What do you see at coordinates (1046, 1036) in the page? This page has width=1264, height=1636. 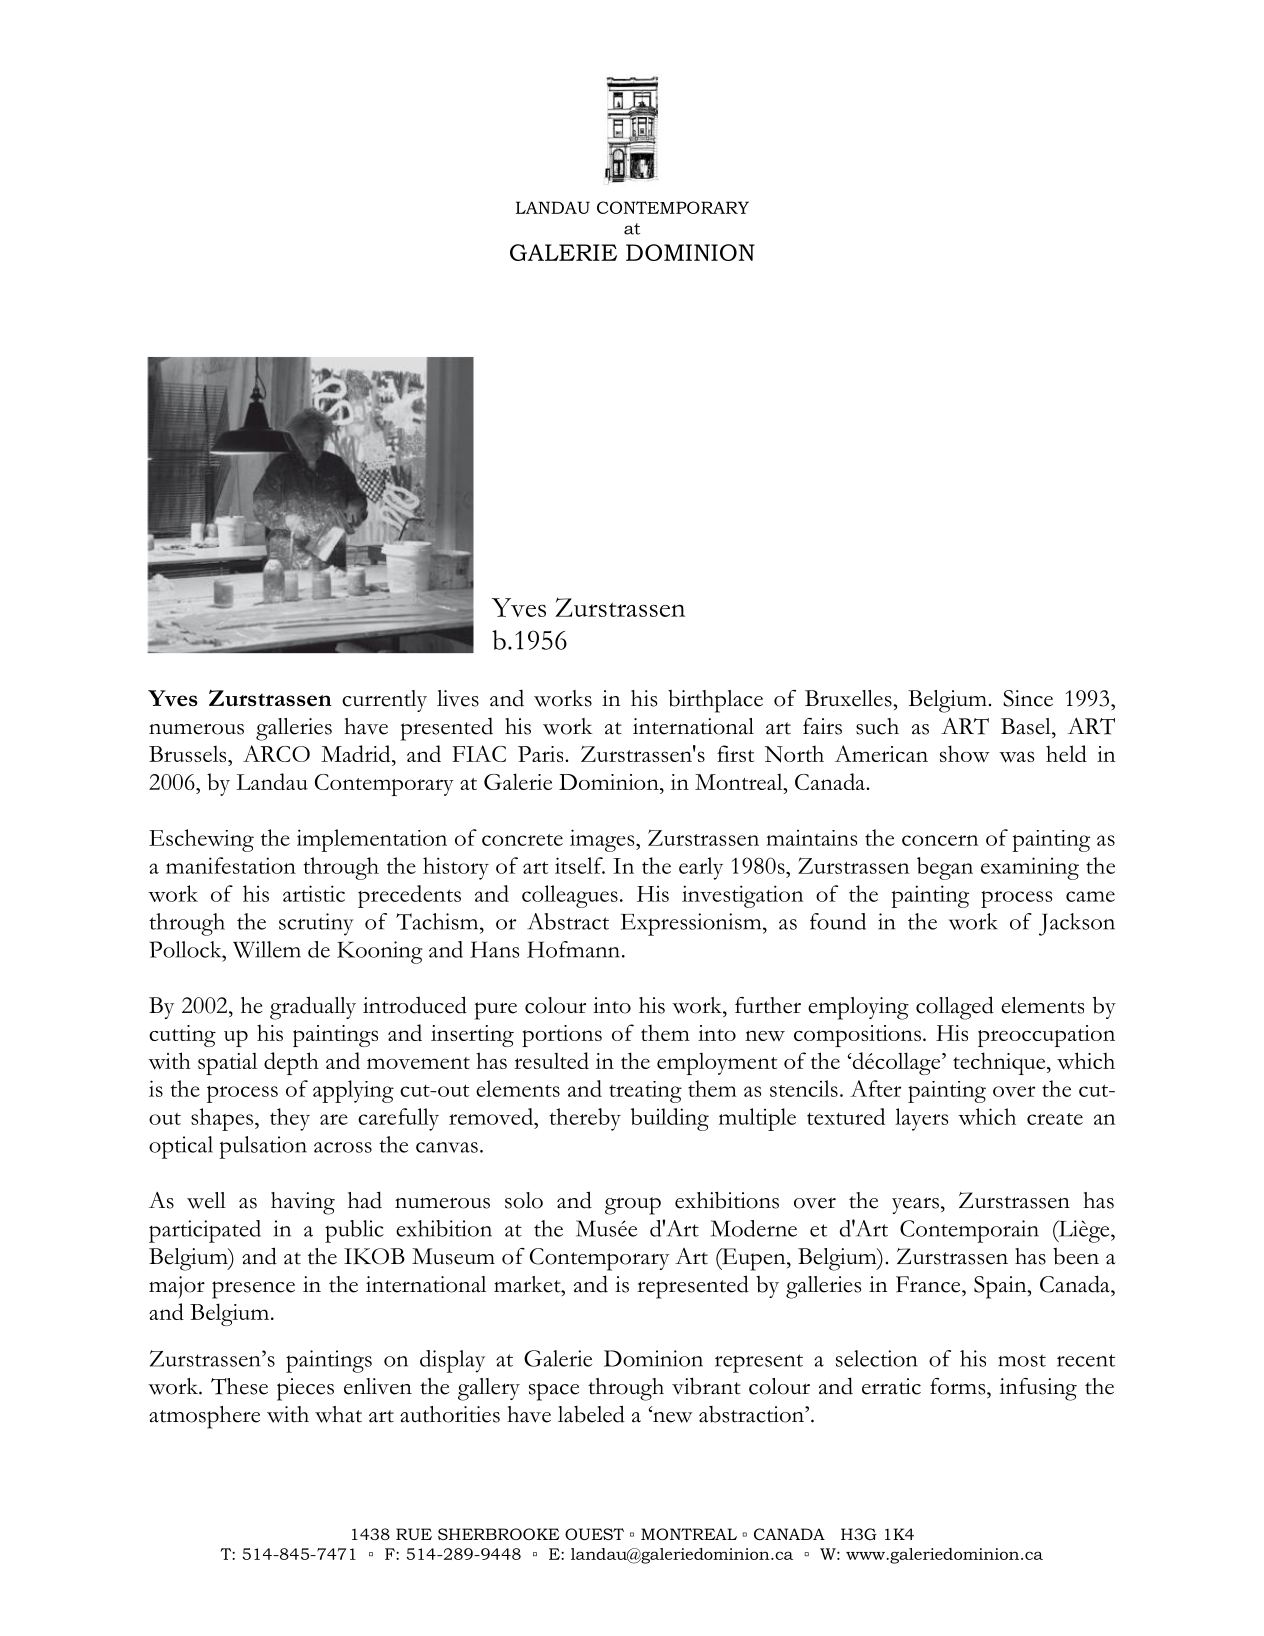 I see `preoccupation` at bounding box center [1046, 1036].
